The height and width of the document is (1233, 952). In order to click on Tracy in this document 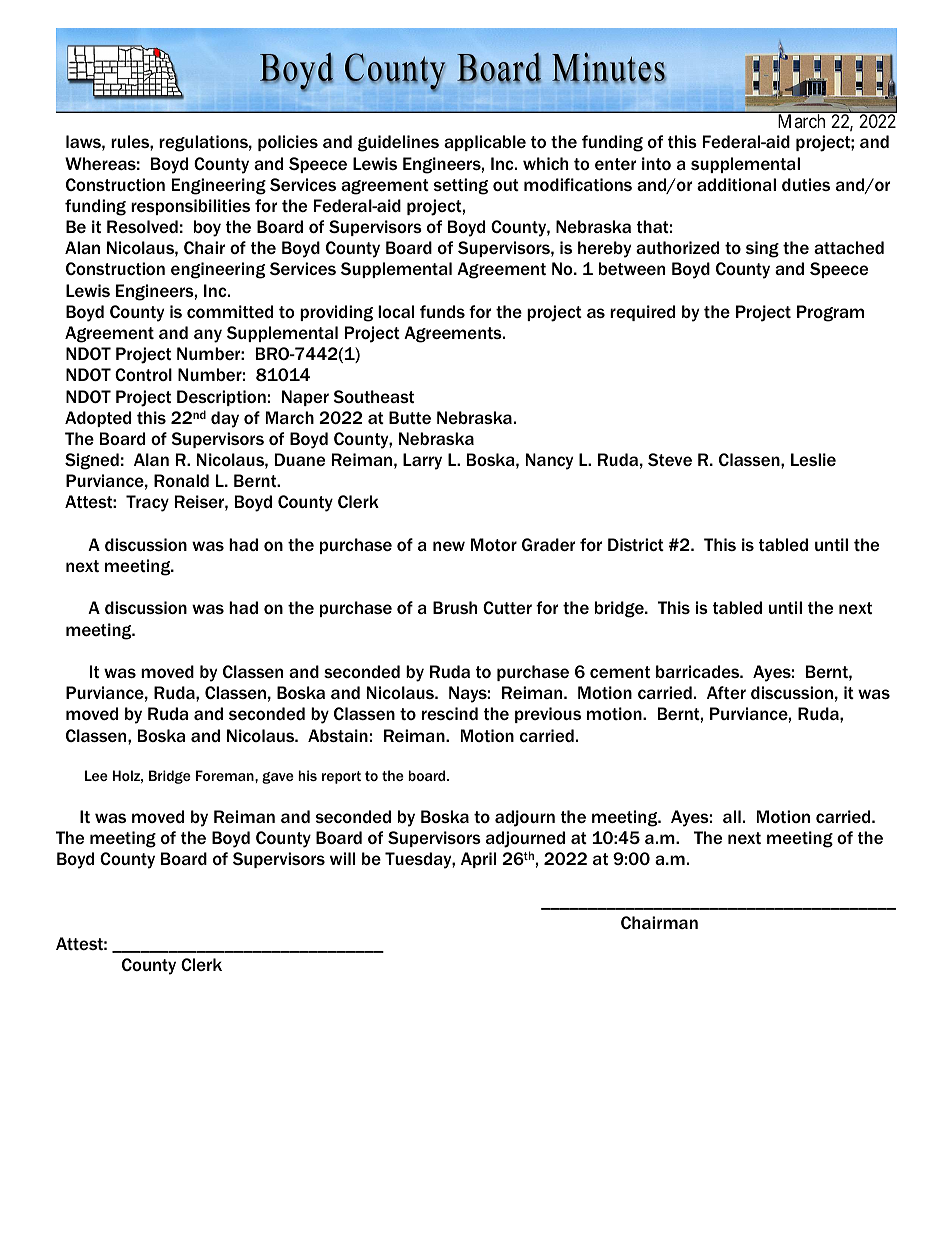, I will do `click(147, 503)`.
